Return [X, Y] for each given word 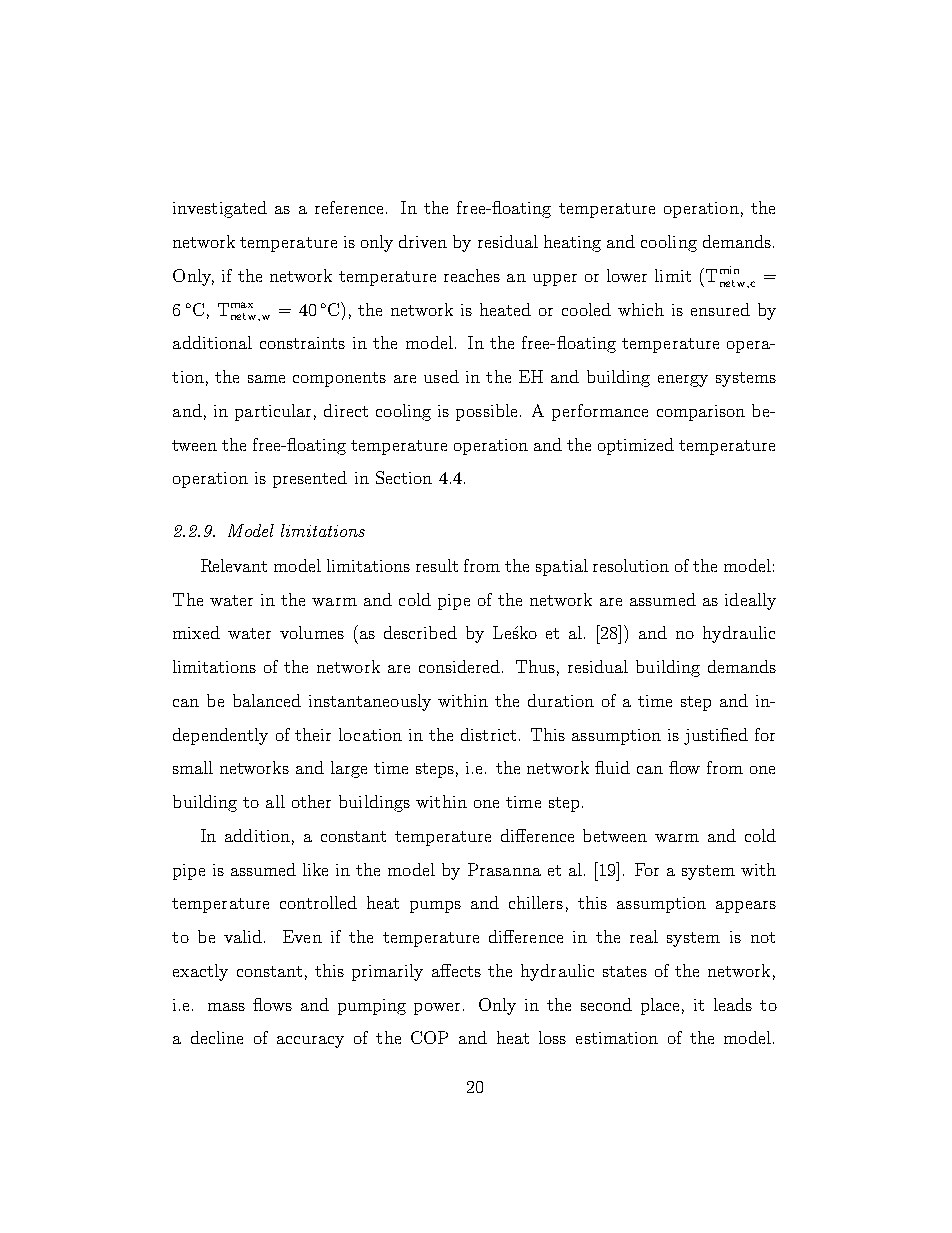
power [437, 1009]
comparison [701, 413]
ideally [750, 601]
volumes [312, 632]
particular [273, 412]
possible [486, 412]
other [311, 801]
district [488, 734]
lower [627, 275]
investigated [220, 209]
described [420, 632]
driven [423, 241]
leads [733, 1004]
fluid [612, 767]
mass [226, 1007]
